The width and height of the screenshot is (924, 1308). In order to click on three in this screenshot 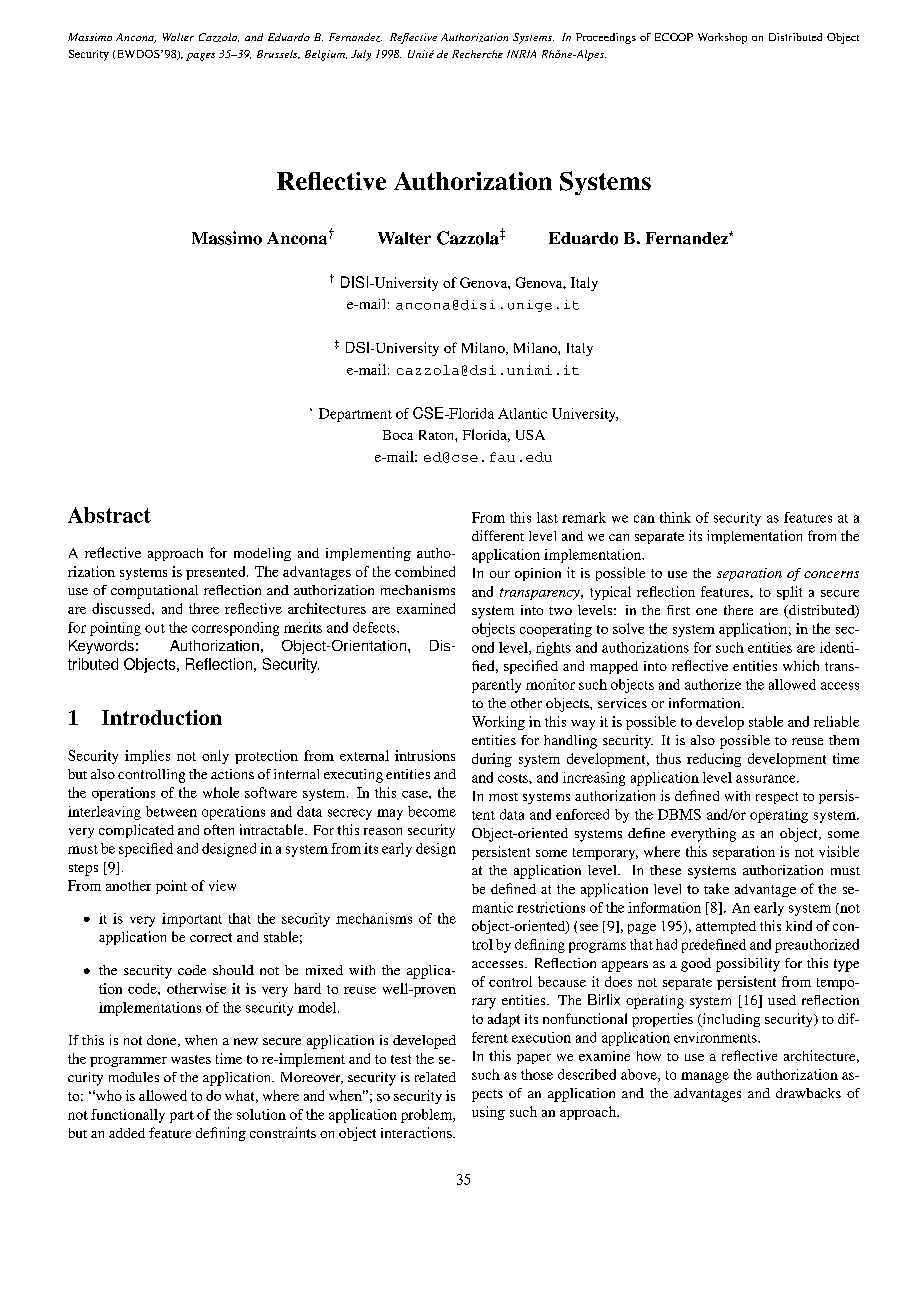, I will do `click(204, 608)`.
